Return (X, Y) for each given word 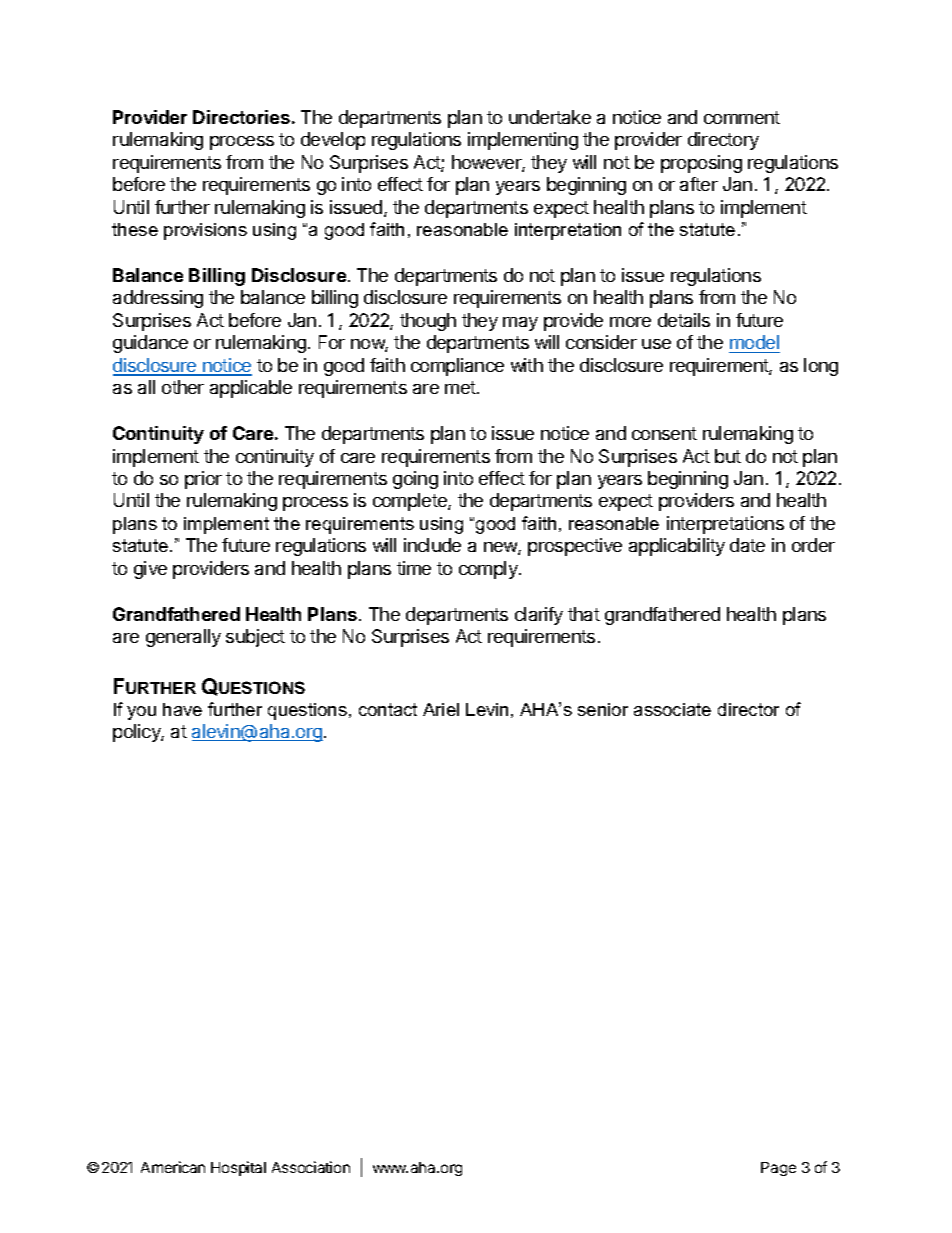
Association (311, 1167)
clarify (539, 616)
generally (183, 638)
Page (778, 1169)
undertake (550, 117)
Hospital (238, 1168)
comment (742, 117)
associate (672, 709)
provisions (205, 231)
